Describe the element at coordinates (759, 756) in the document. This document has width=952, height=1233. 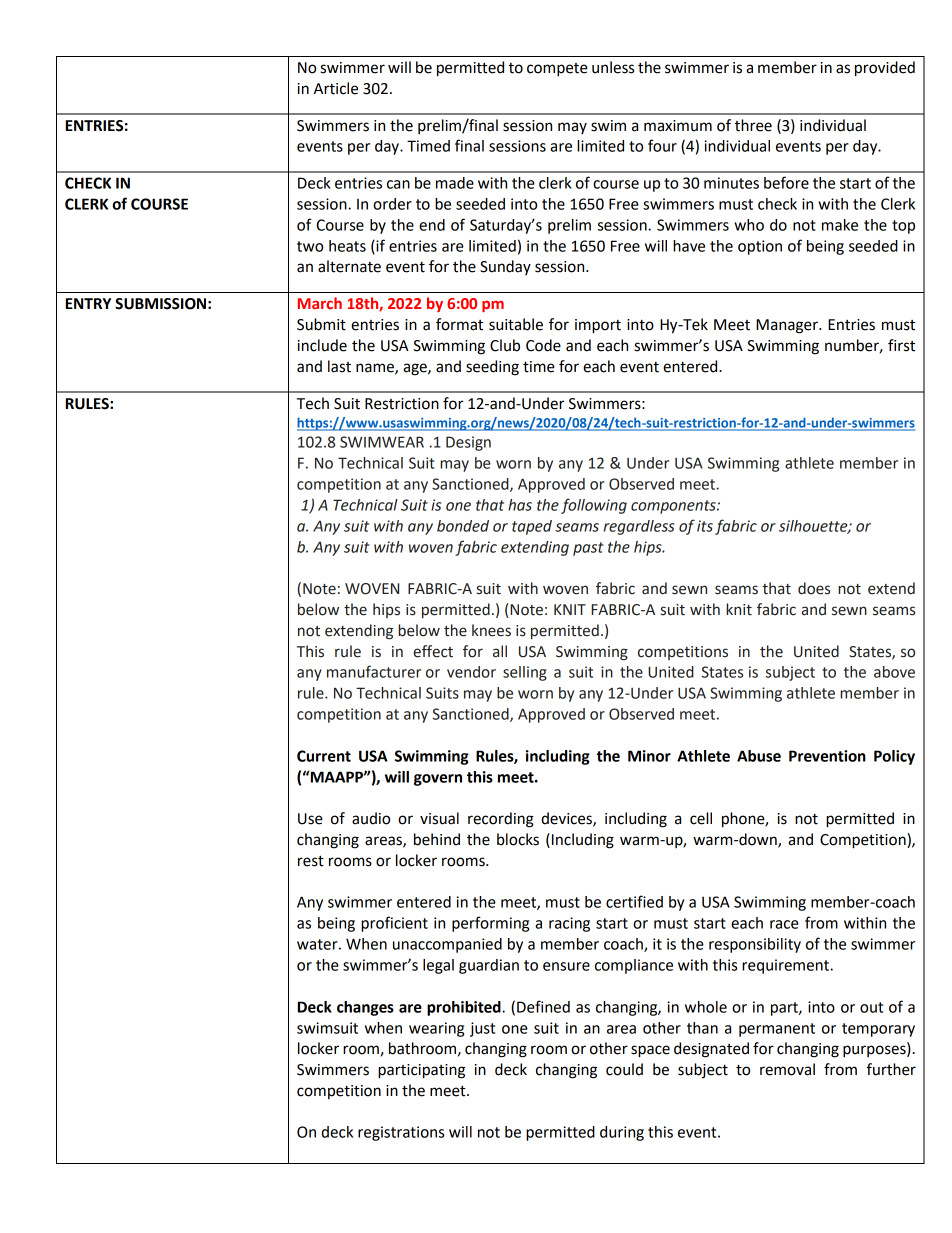
I see `Abuse` at that location.
